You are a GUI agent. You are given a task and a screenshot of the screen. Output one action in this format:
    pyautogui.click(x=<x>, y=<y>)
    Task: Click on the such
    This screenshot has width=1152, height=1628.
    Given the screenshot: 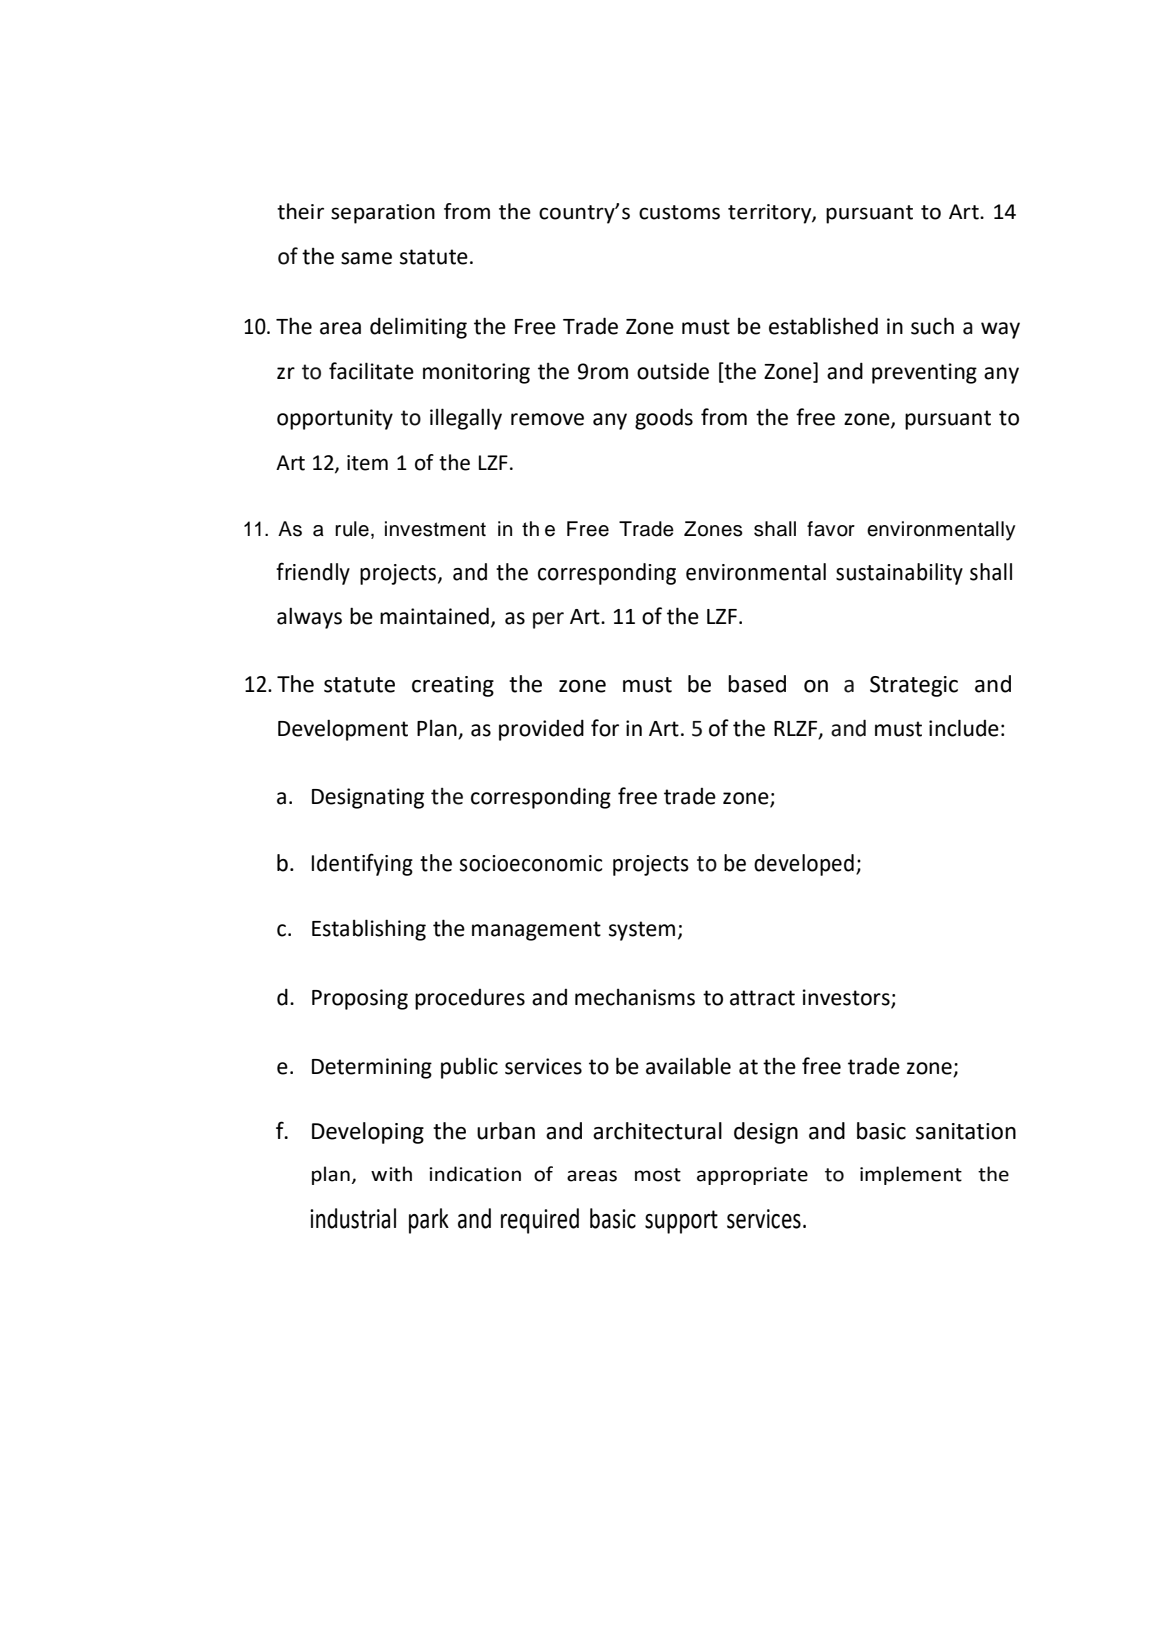 What is the action you would take?
    pyautogui.click(x=932, y=326)
